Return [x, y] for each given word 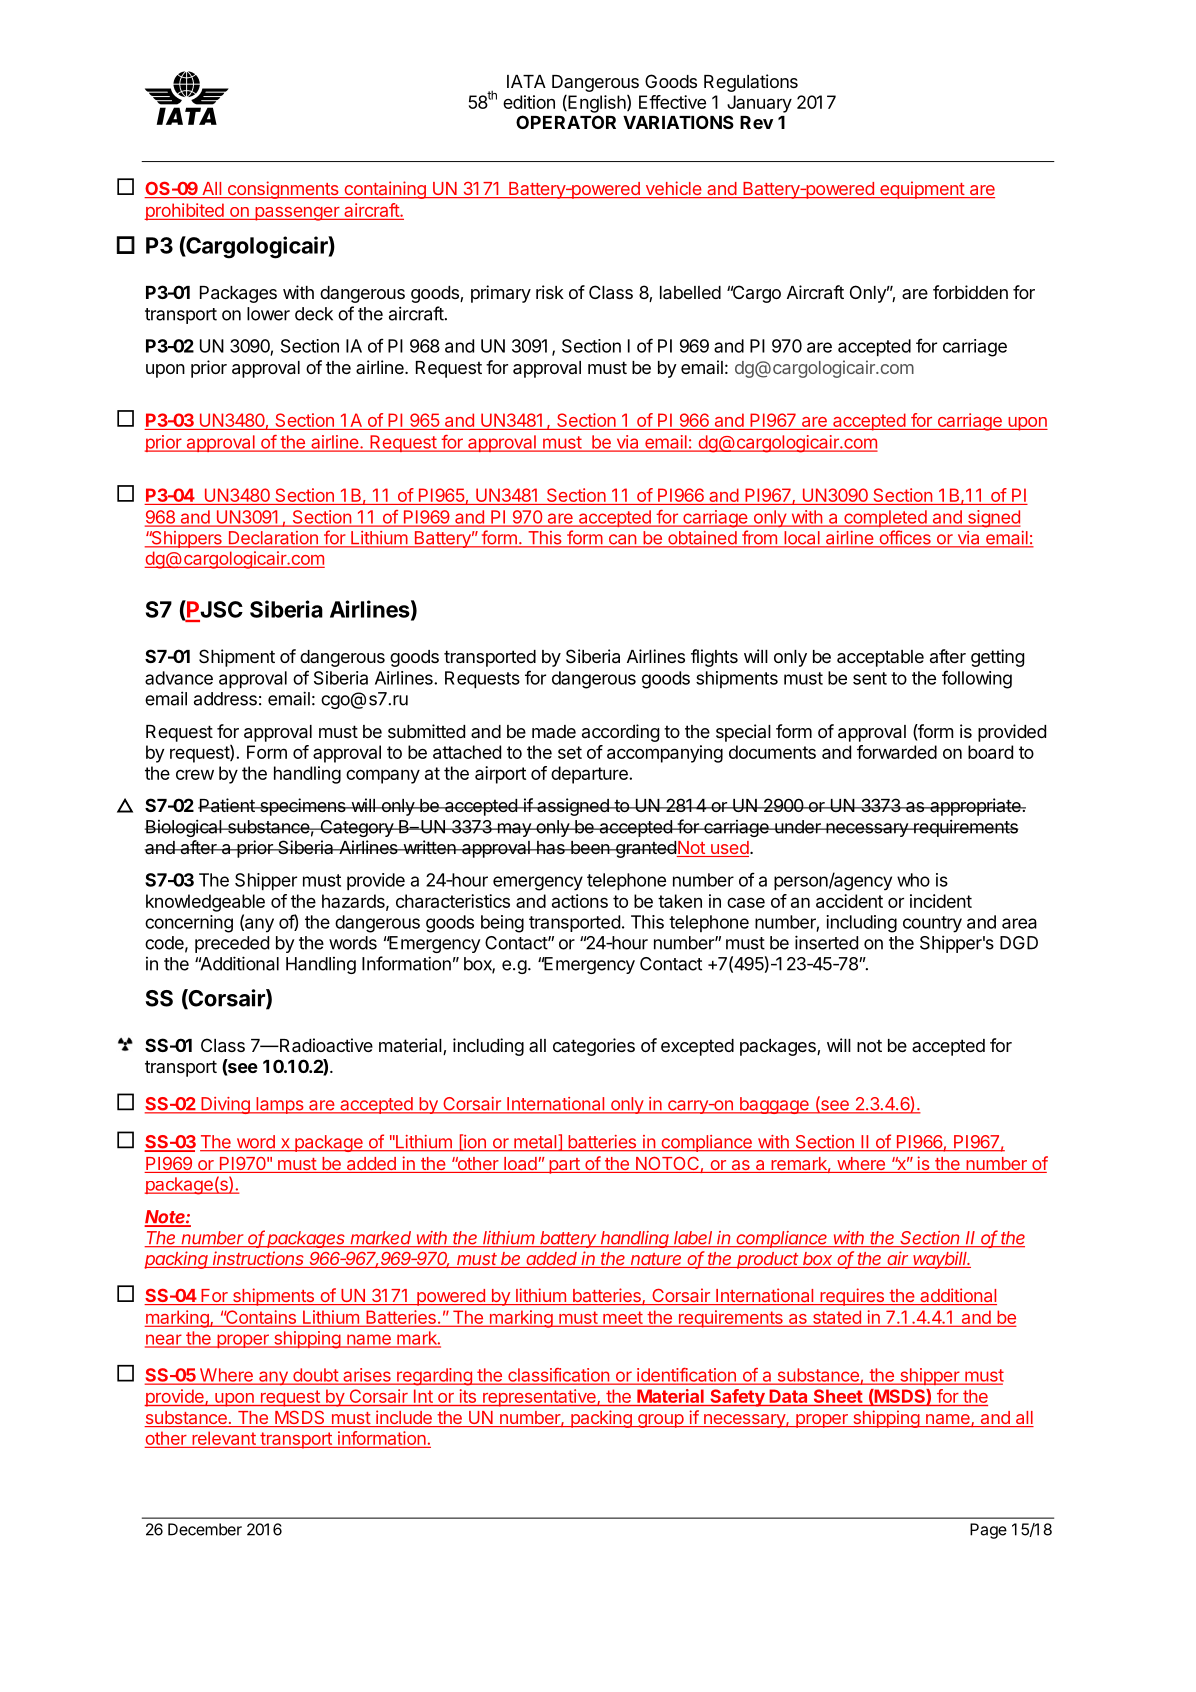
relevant [224, 1439]
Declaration [273, 539]
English [597, 104]
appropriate [975, 807]
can [622, 540]
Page [988, 1531]
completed [885, 518]
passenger [297, 214]
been [590, 847]
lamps [279, 1105]
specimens [303, 807]
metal [535, 1142]
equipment [922, 190]
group [660, 1421]
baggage [774, 1105]
